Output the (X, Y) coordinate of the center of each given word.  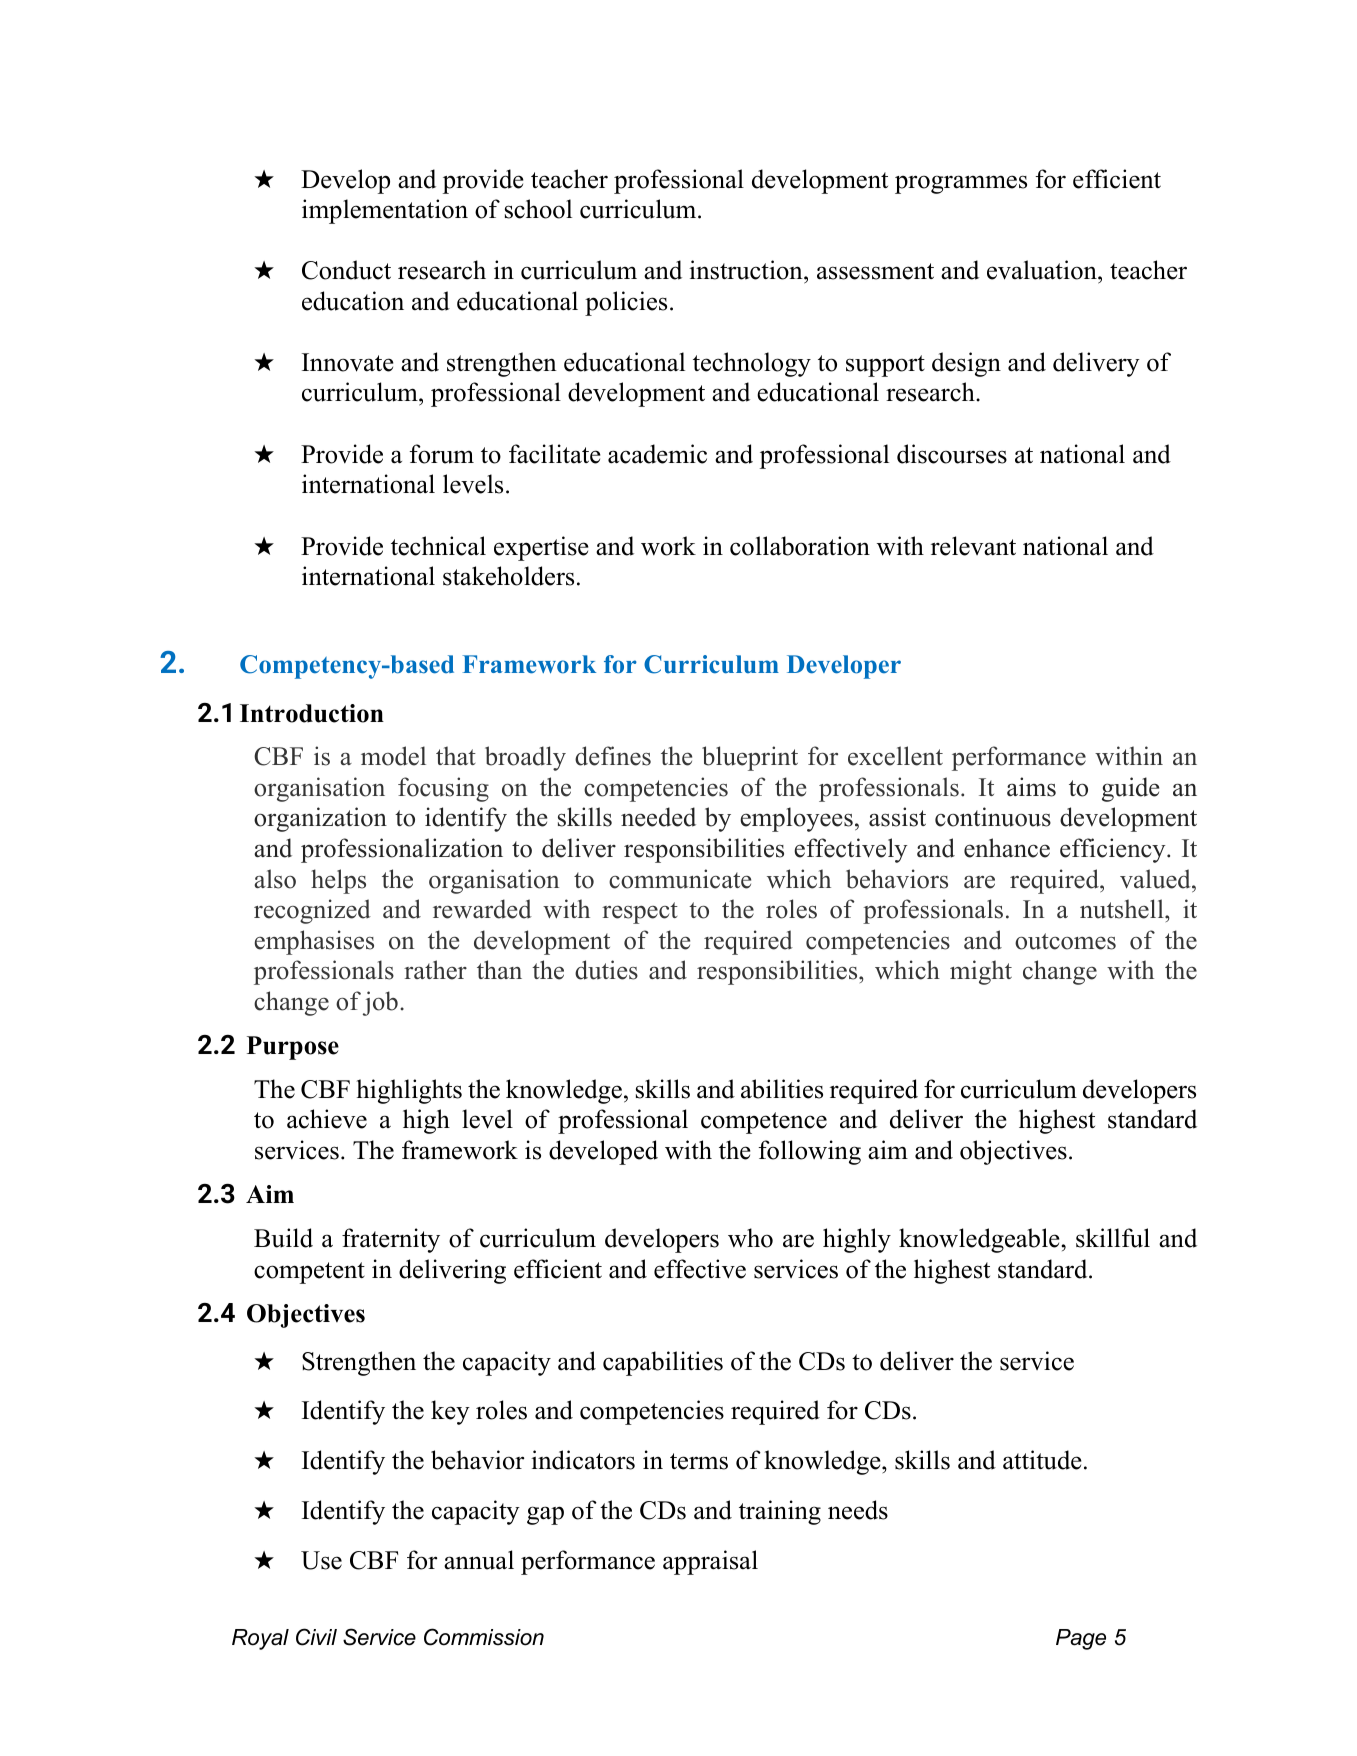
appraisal (710, 1562)
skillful (1113, 1238)
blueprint (750, 758)
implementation (385, 211)
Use (321, 1560)
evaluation (1043, 271)
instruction (747, 271)
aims (1031, 787)
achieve (327, 1119)
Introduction (312, 713)
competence (764, 1123)
